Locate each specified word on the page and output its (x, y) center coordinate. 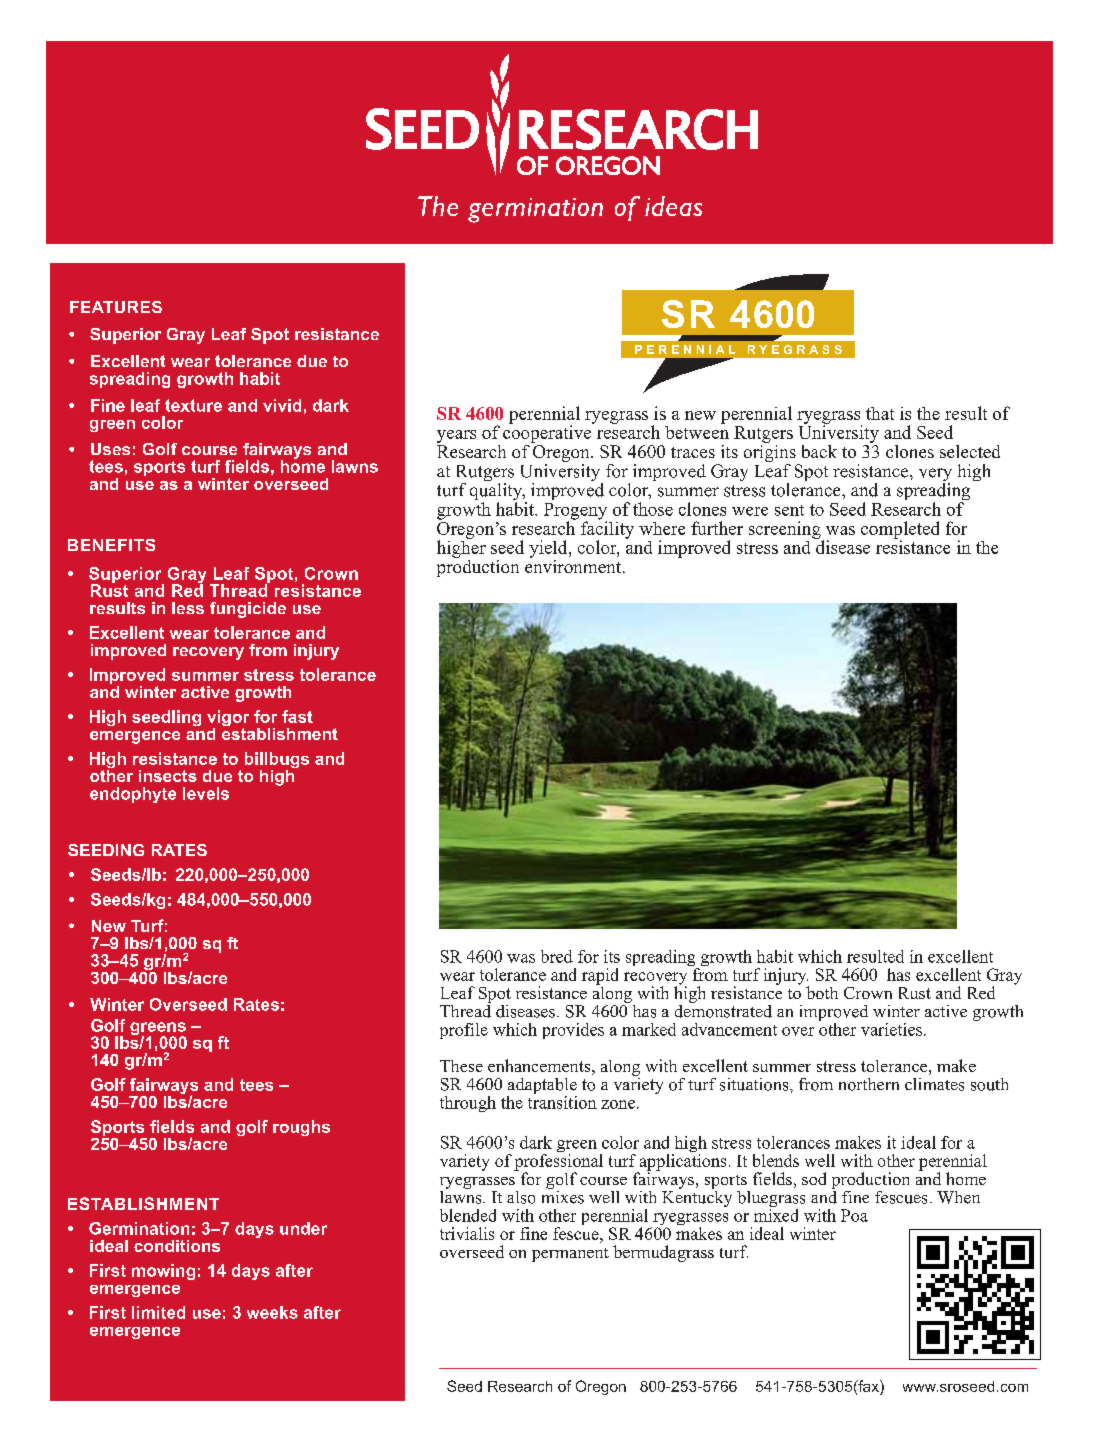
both (822, 992)
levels (206, 793)
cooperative (548, 433)
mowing (163, 1272)
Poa (854, 1215)
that (880, 413)
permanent (570, 1255)
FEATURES (116, 307)
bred (557, 956)
